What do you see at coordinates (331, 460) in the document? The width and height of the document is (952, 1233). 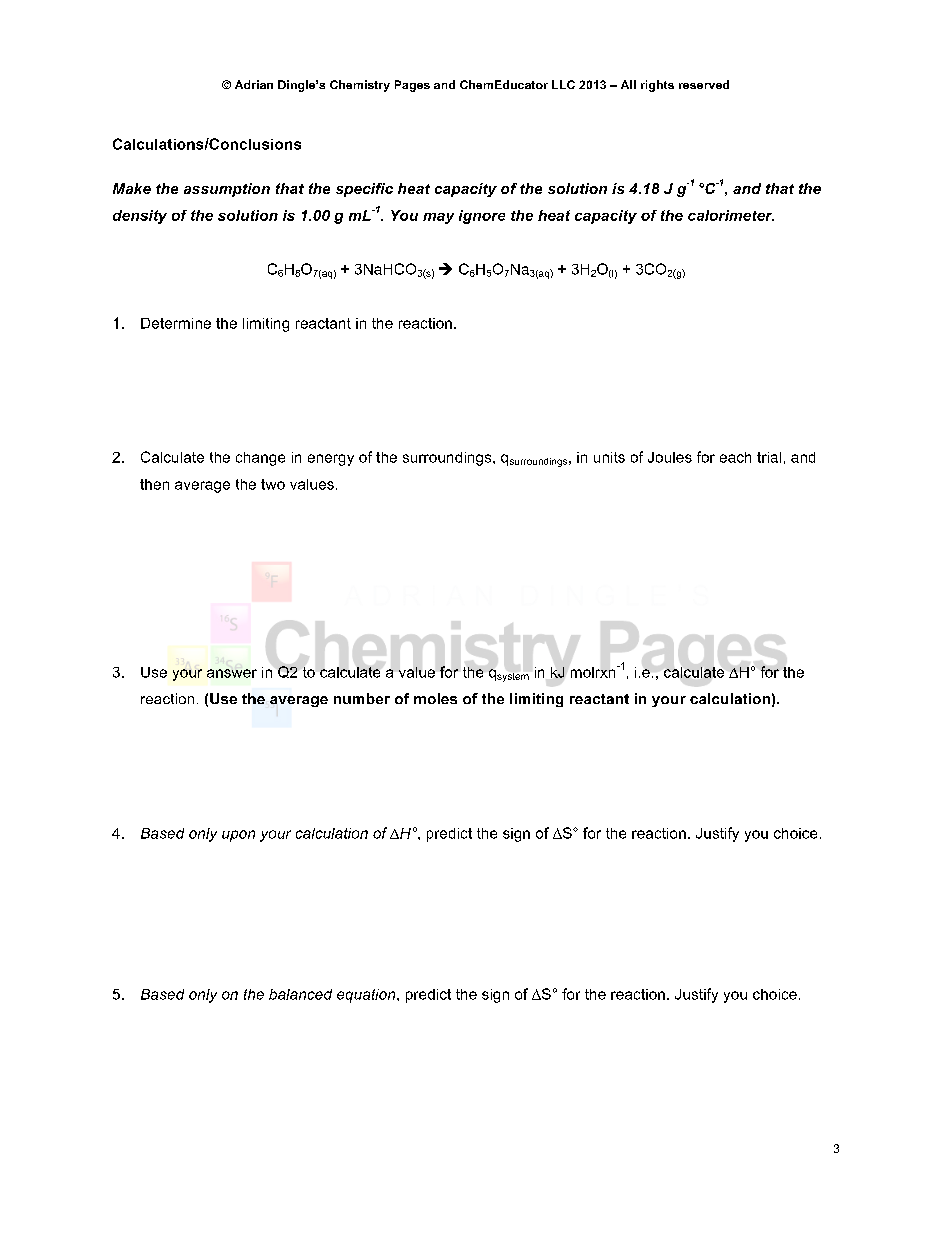 I see `energy` at bounding box center [331, 460].
